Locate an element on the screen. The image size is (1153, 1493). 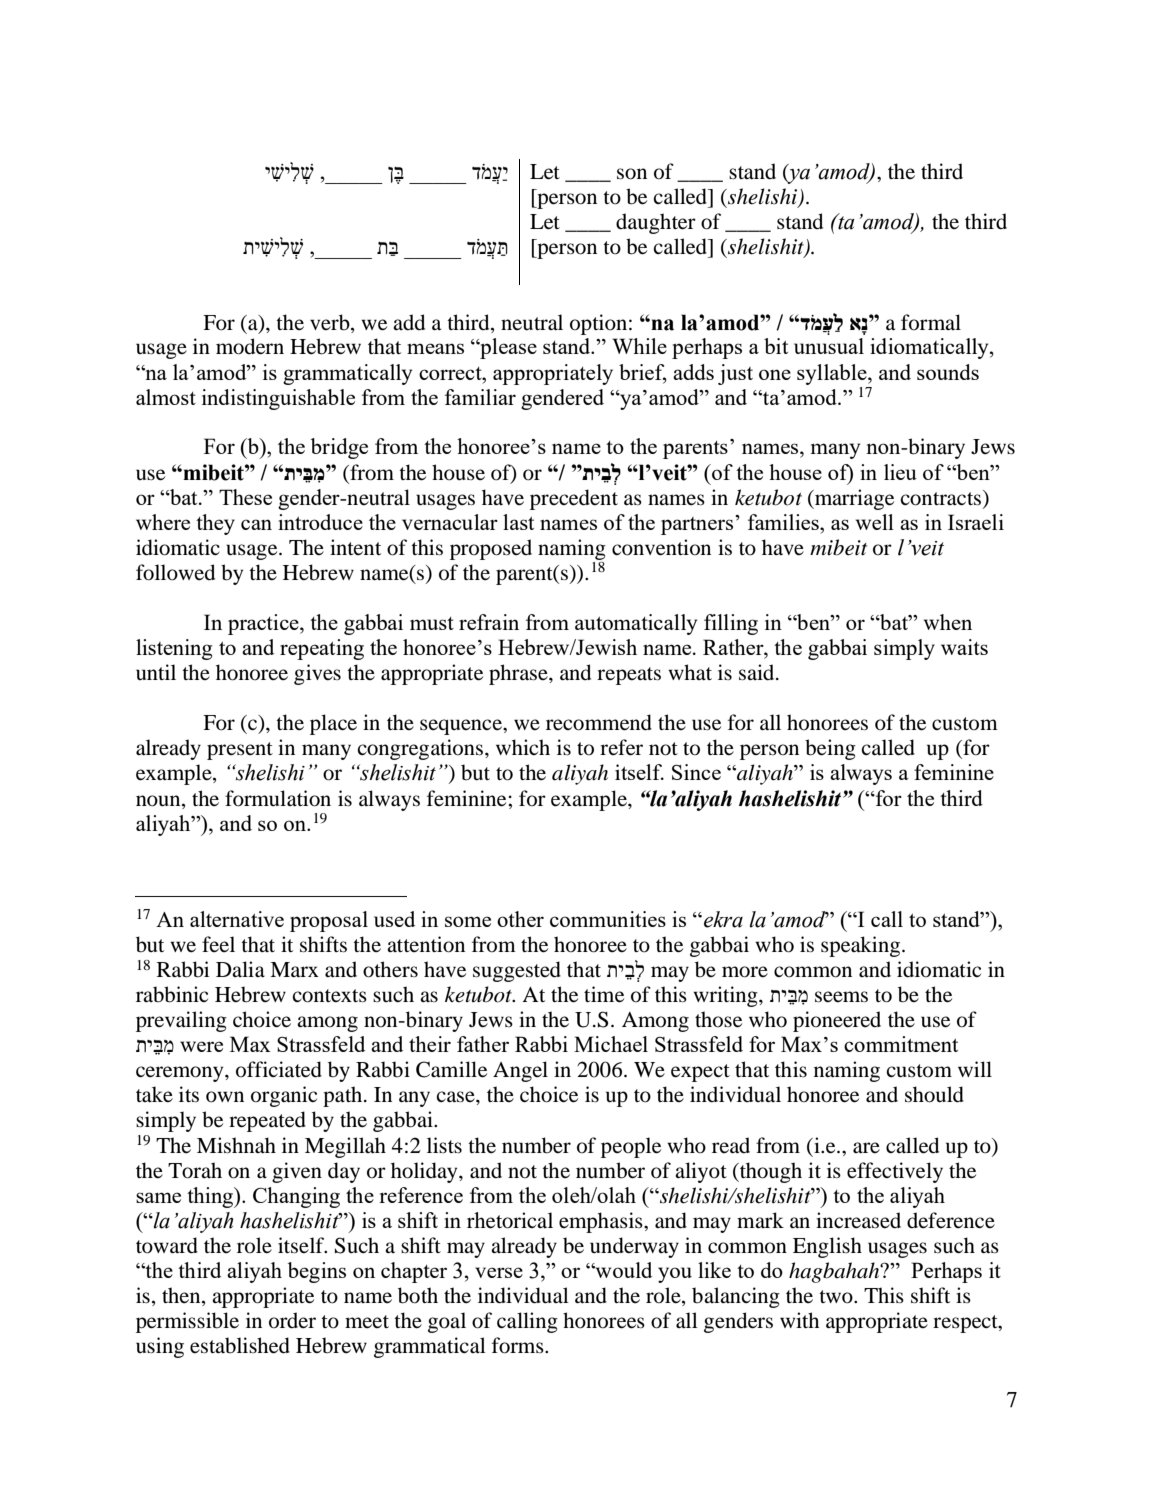
order is located at coordinates (292, 1320).
